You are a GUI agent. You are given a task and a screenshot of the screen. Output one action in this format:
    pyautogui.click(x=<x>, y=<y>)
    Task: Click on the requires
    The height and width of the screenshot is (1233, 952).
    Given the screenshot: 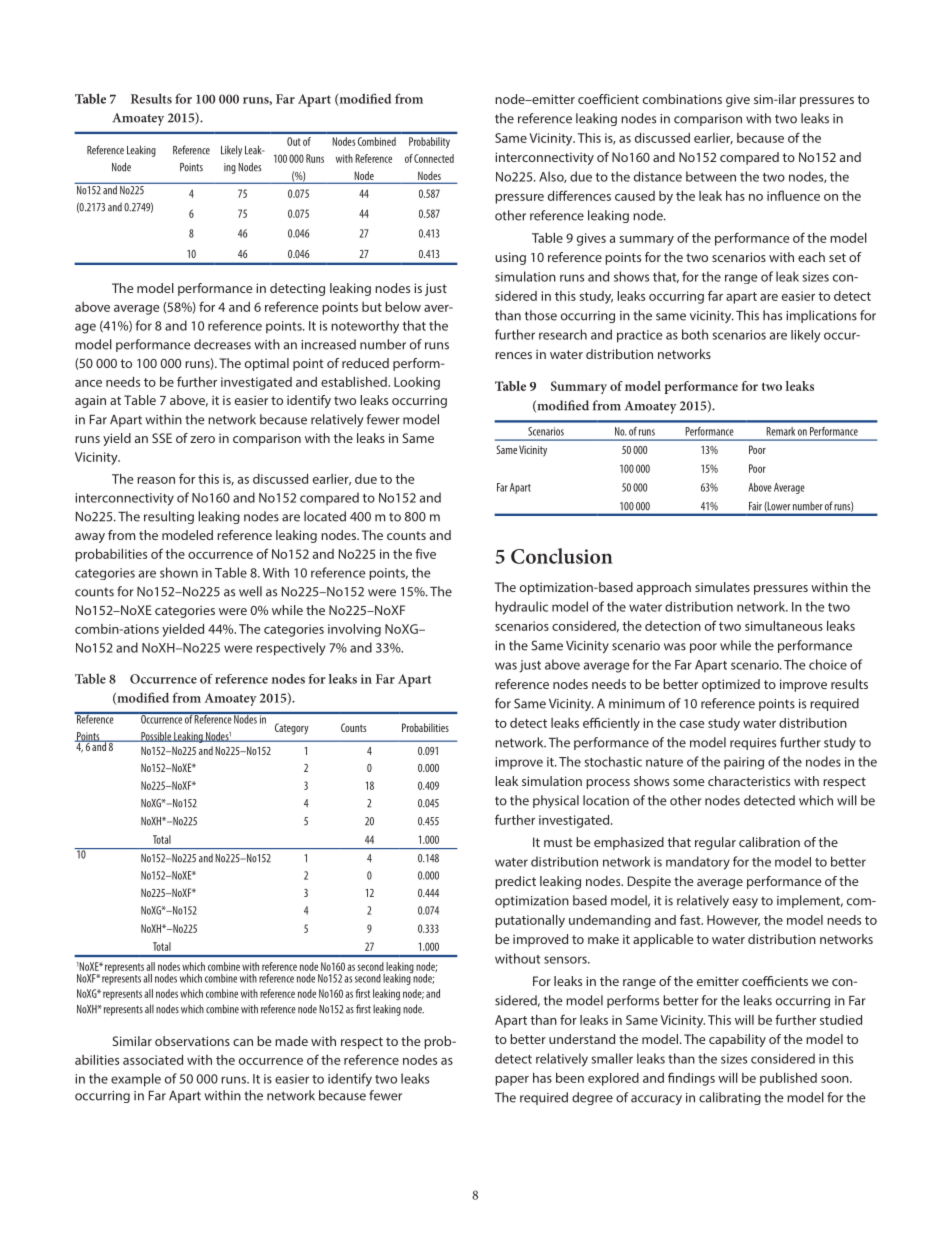 What is the action you would take?
    pyautogui.click(x=753, y=744)
